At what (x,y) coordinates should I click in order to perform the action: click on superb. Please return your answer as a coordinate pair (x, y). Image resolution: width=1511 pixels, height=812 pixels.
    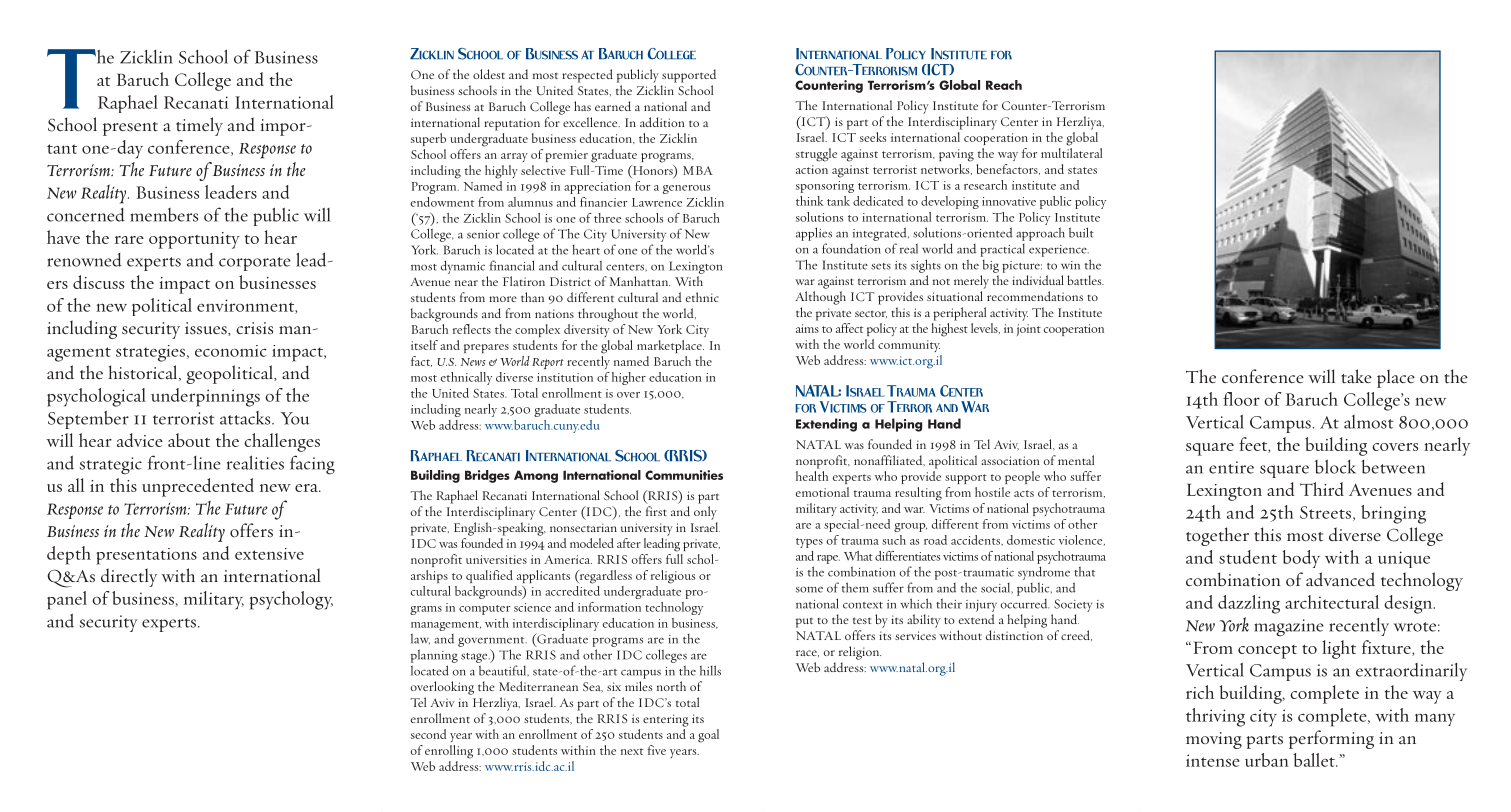
    Looking at the image, I should click on (428, 139).
